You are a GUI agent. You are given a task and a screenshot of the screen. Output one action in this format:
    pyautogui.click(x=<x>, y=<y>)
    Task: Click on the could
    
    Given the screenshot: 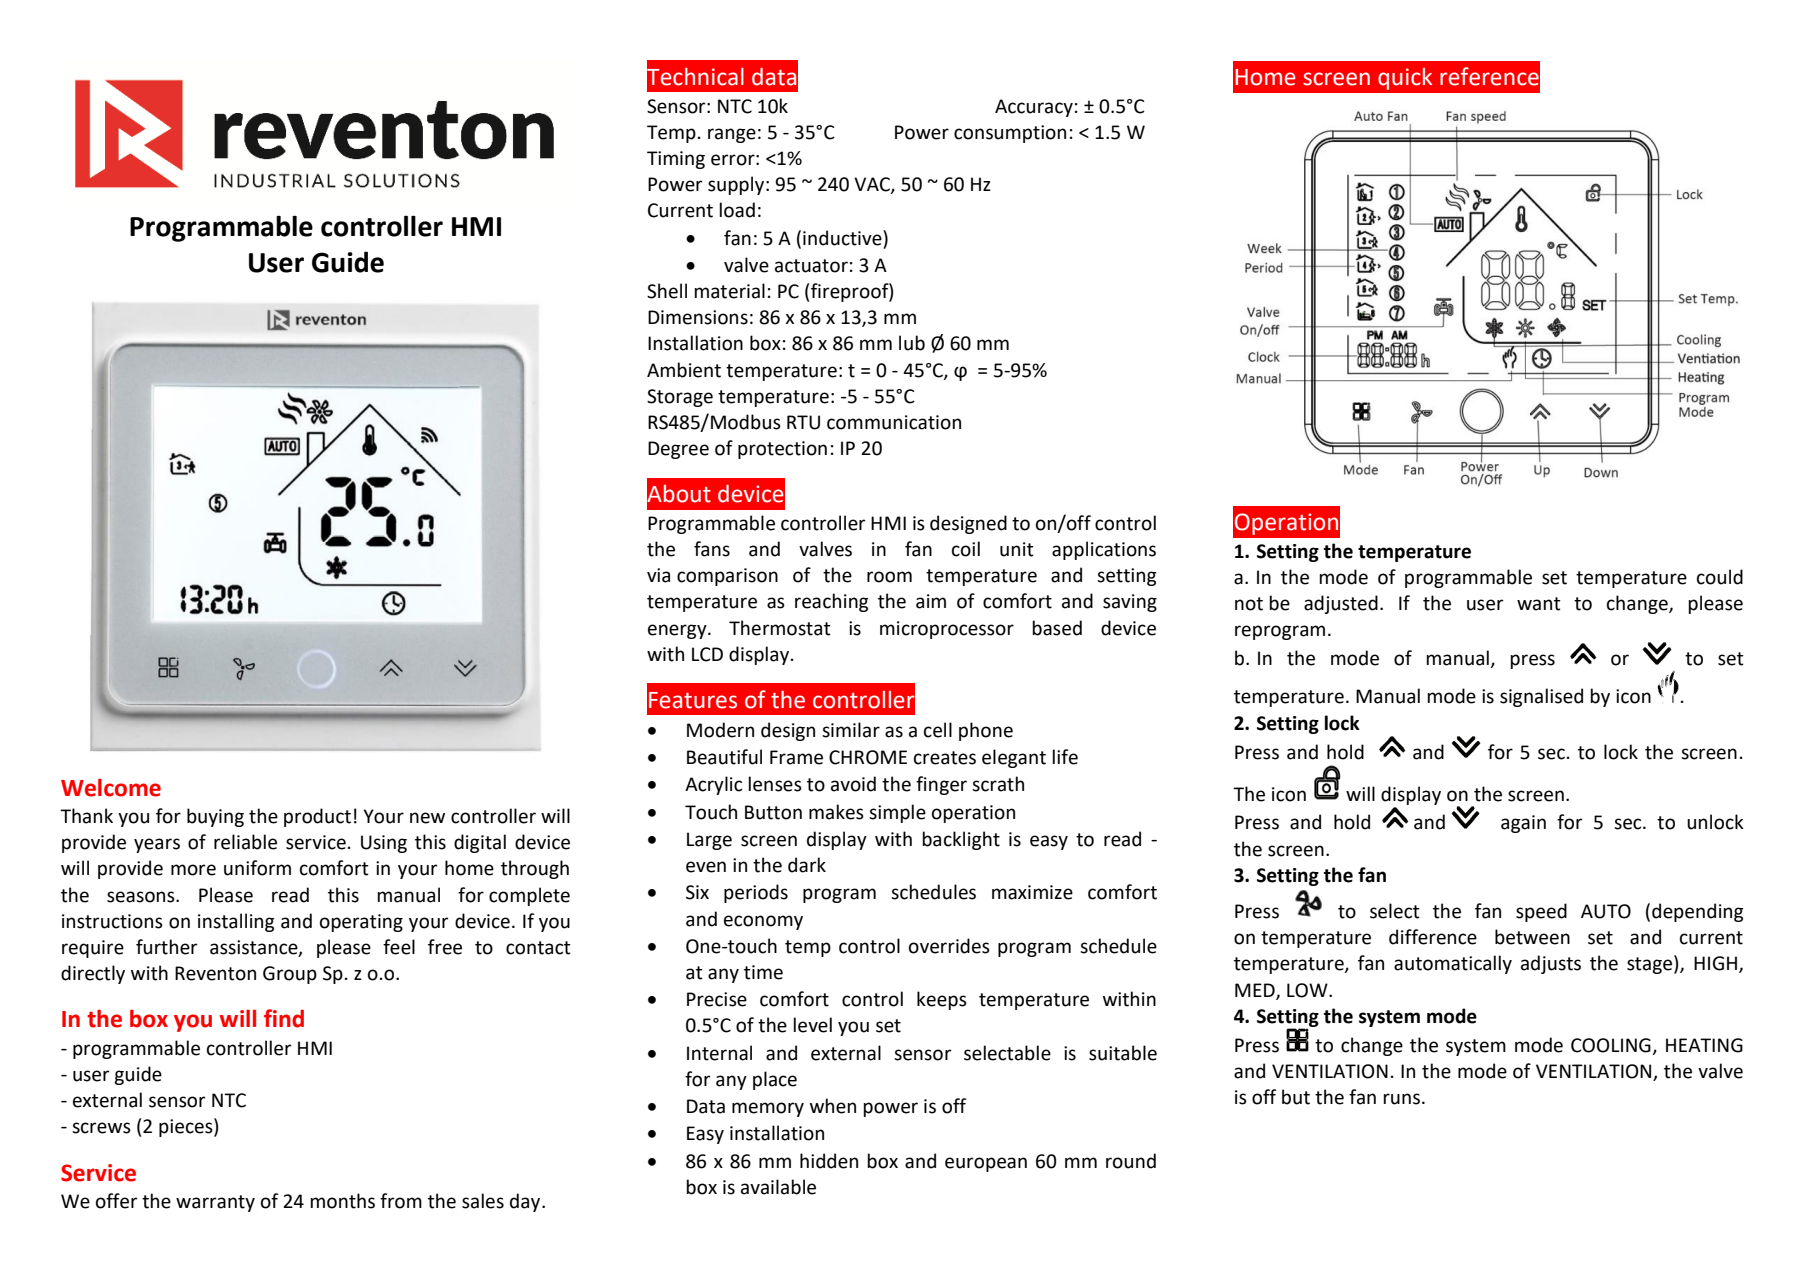 What is the action you would take?
    pyautogui.click(x=1720, y=577)
